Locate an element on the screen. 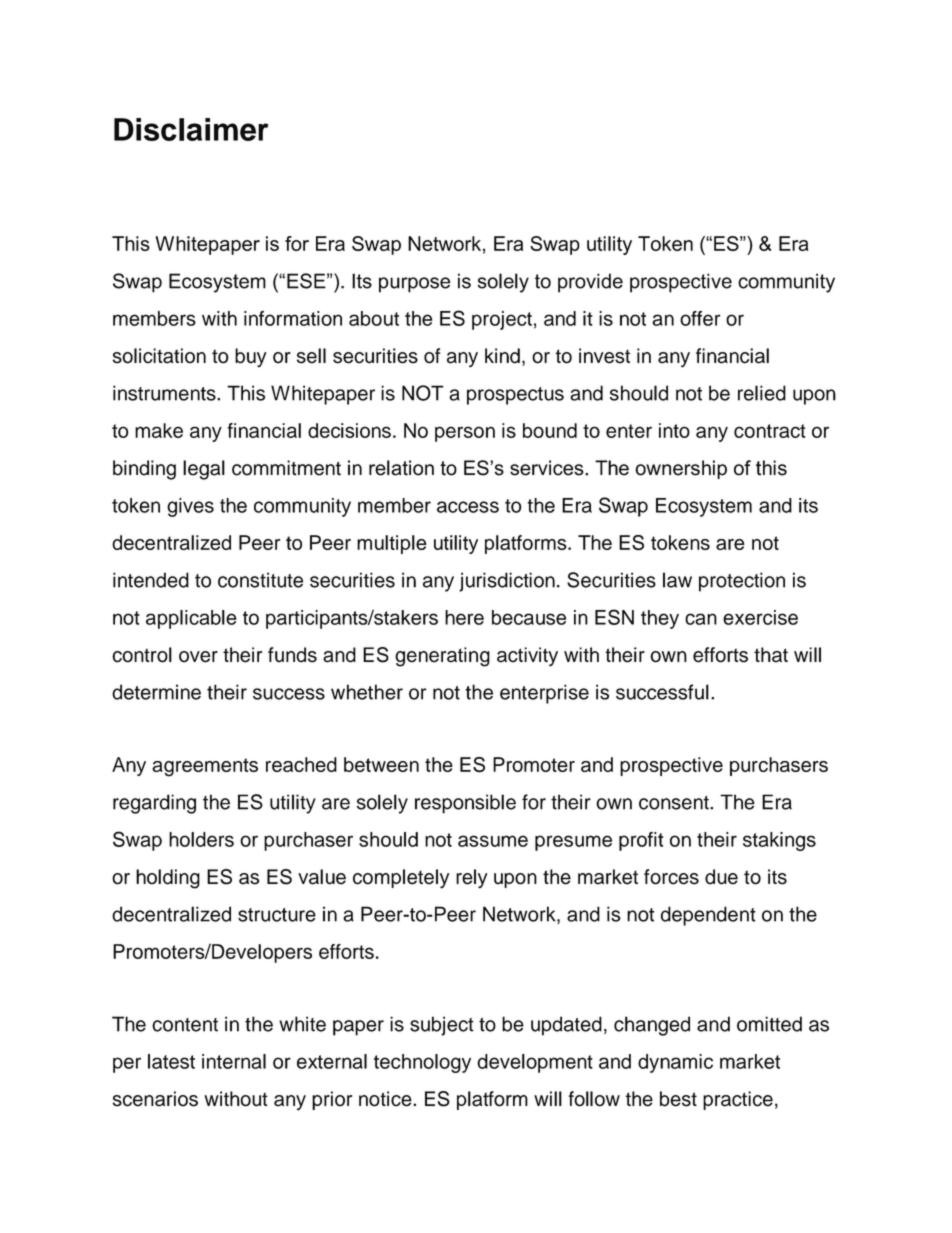 The height and width of the screenshot is (1233, 952). provide is located at coordinates (590, 283).
